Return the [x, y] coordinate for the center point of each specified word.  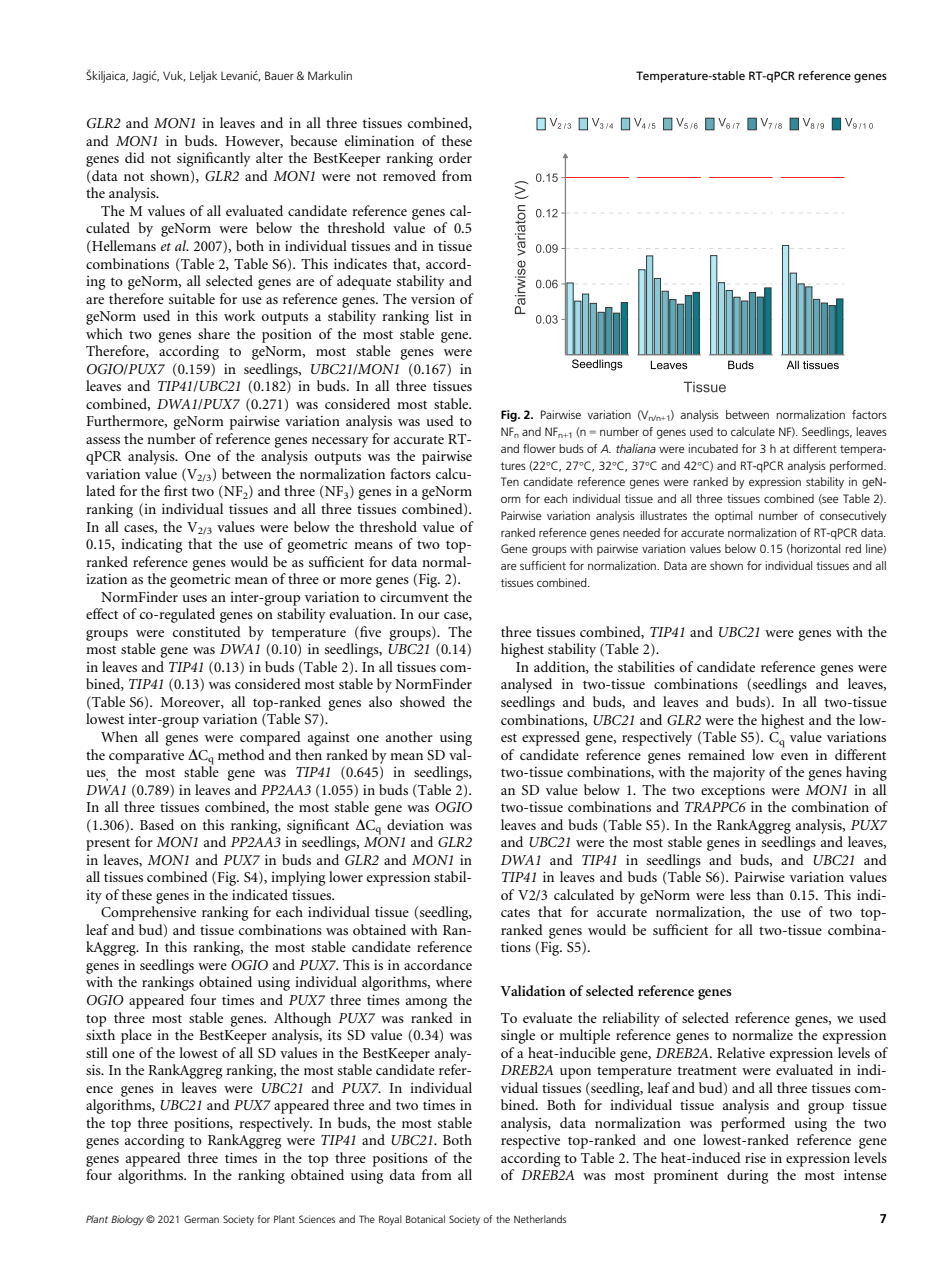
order [455, 157]
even [794, 756]
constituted [207, 631]
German [201, 1219]
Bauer [279, 75]
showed [422, 701]
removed [409, 175]
